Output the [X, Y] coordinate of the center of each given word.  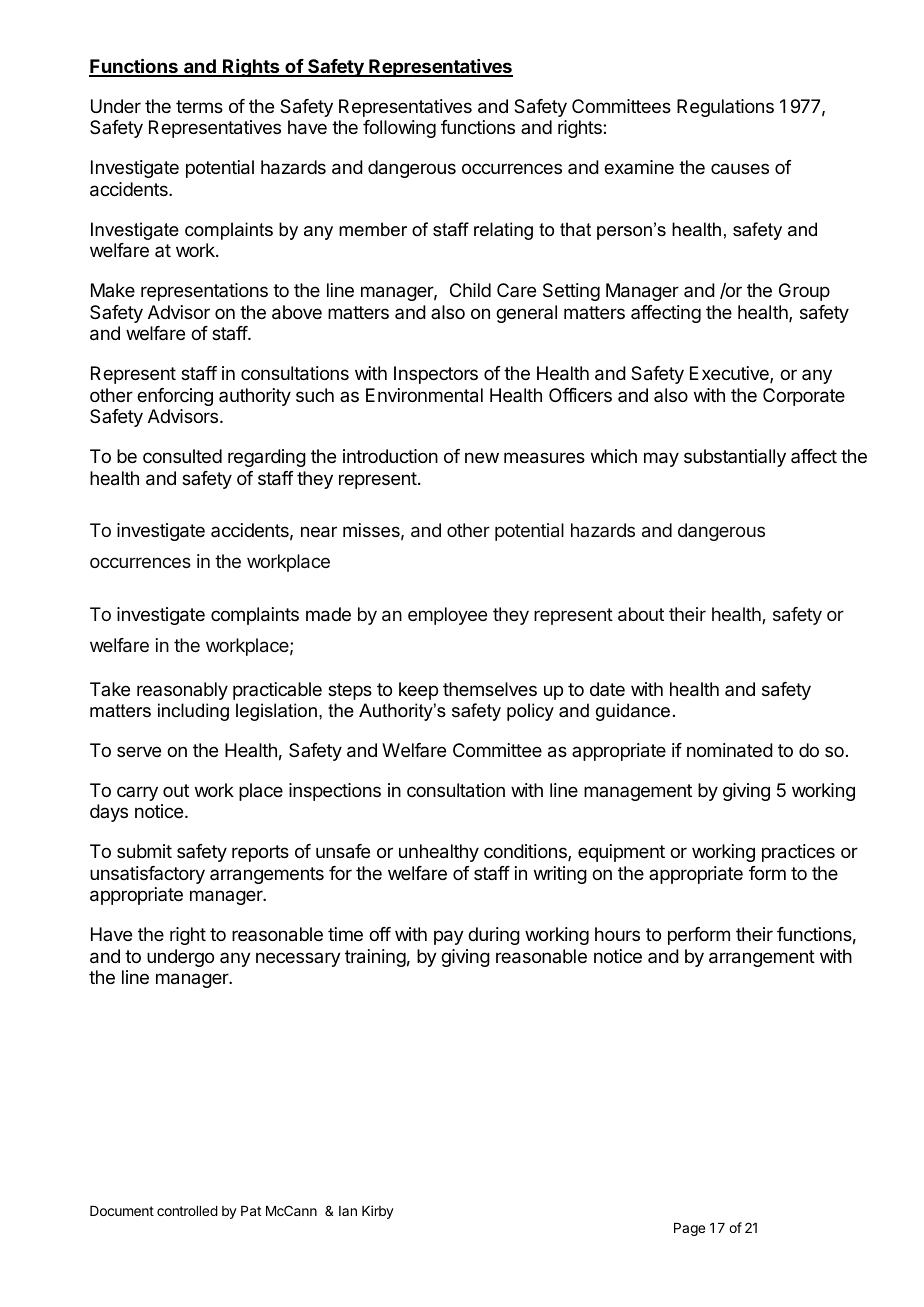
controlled [187, 1211]
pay [449, 937]
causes [740, 168]
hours [617, 934]
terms [199, 106]
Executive [730, 374]
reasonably [182, 691]
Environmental [424, 395]
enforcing [175, 397]
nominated [730, 750]
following [399, 129]
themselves [490, 689]
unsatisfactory [147, 875]
